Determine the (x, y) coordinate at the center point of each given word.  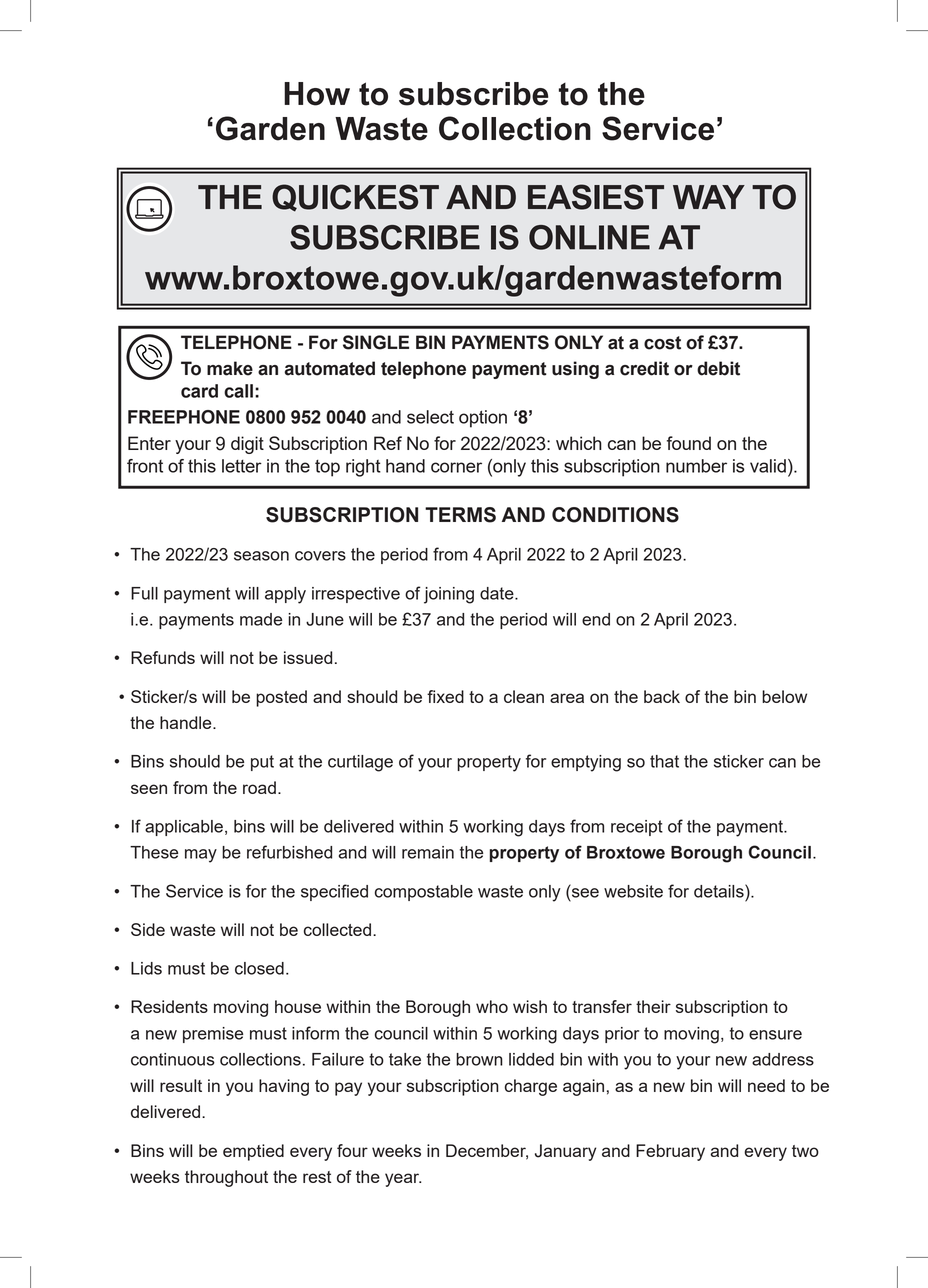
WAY (709, 197)
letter (242, 466)
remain (428, 852)
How (317, 94)
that (664, 761)
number (696, 466)
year (403, 1180)
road (259, 787)
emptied (253, 1152)
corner (456, 467)
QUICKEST (355, 198)
